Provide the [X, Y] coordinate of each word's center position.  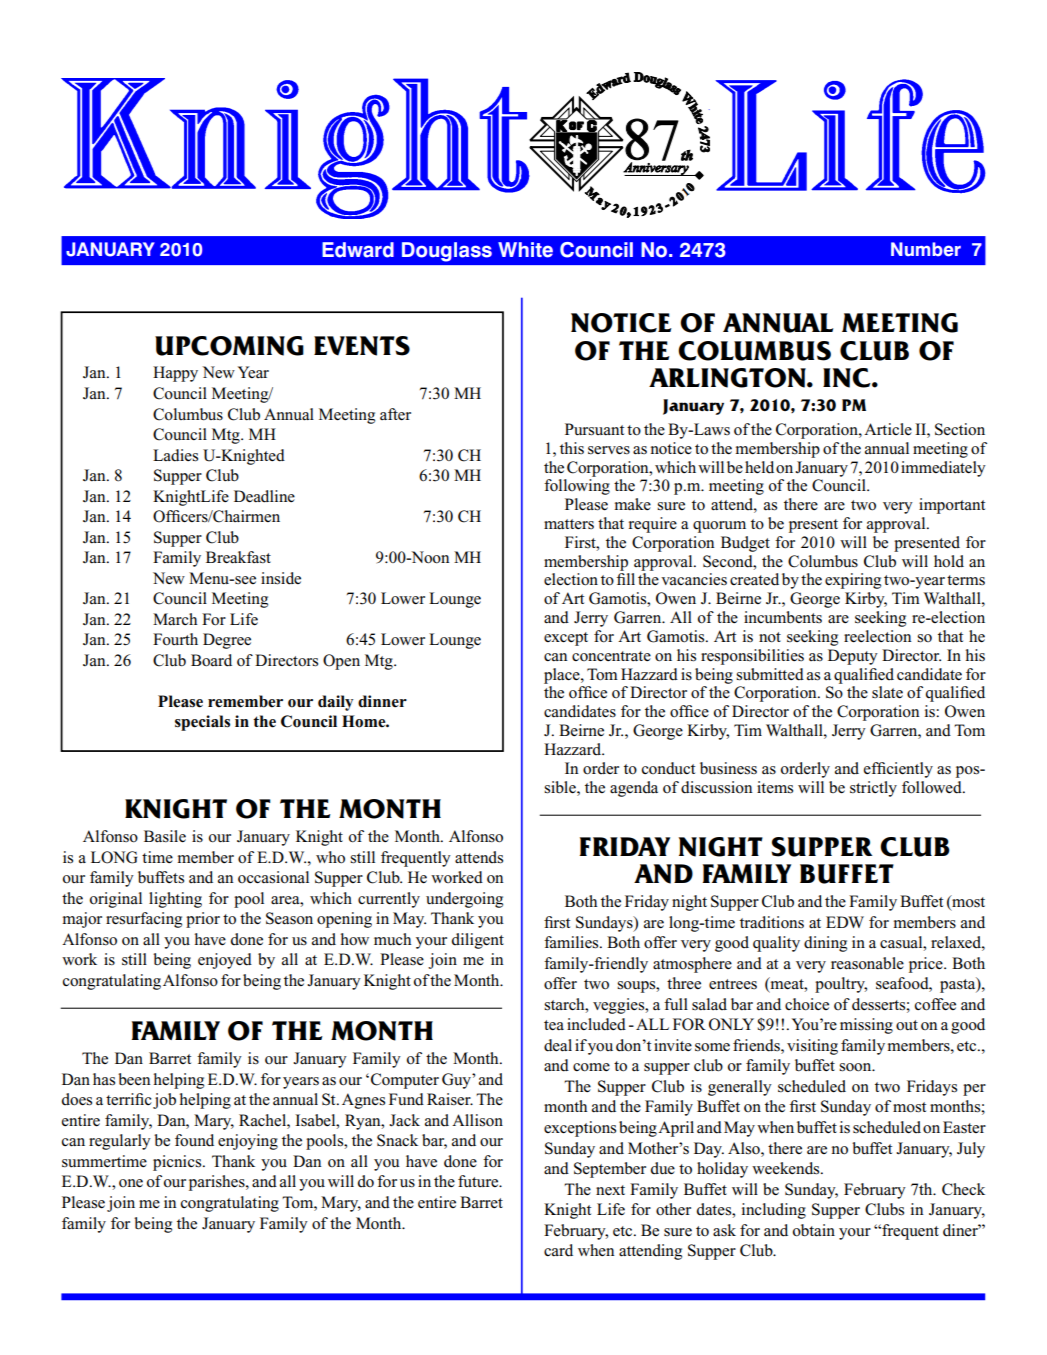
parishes [218, 1183]
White [525, 250]
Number [926, 249]
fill [626, 579]
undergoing [464, 900]
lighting [175, 900]
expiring [853, 581]
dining [825, 944]
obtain [814, 1230]
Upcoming [229, 346]
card [558, 1250]
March [175, 619]
